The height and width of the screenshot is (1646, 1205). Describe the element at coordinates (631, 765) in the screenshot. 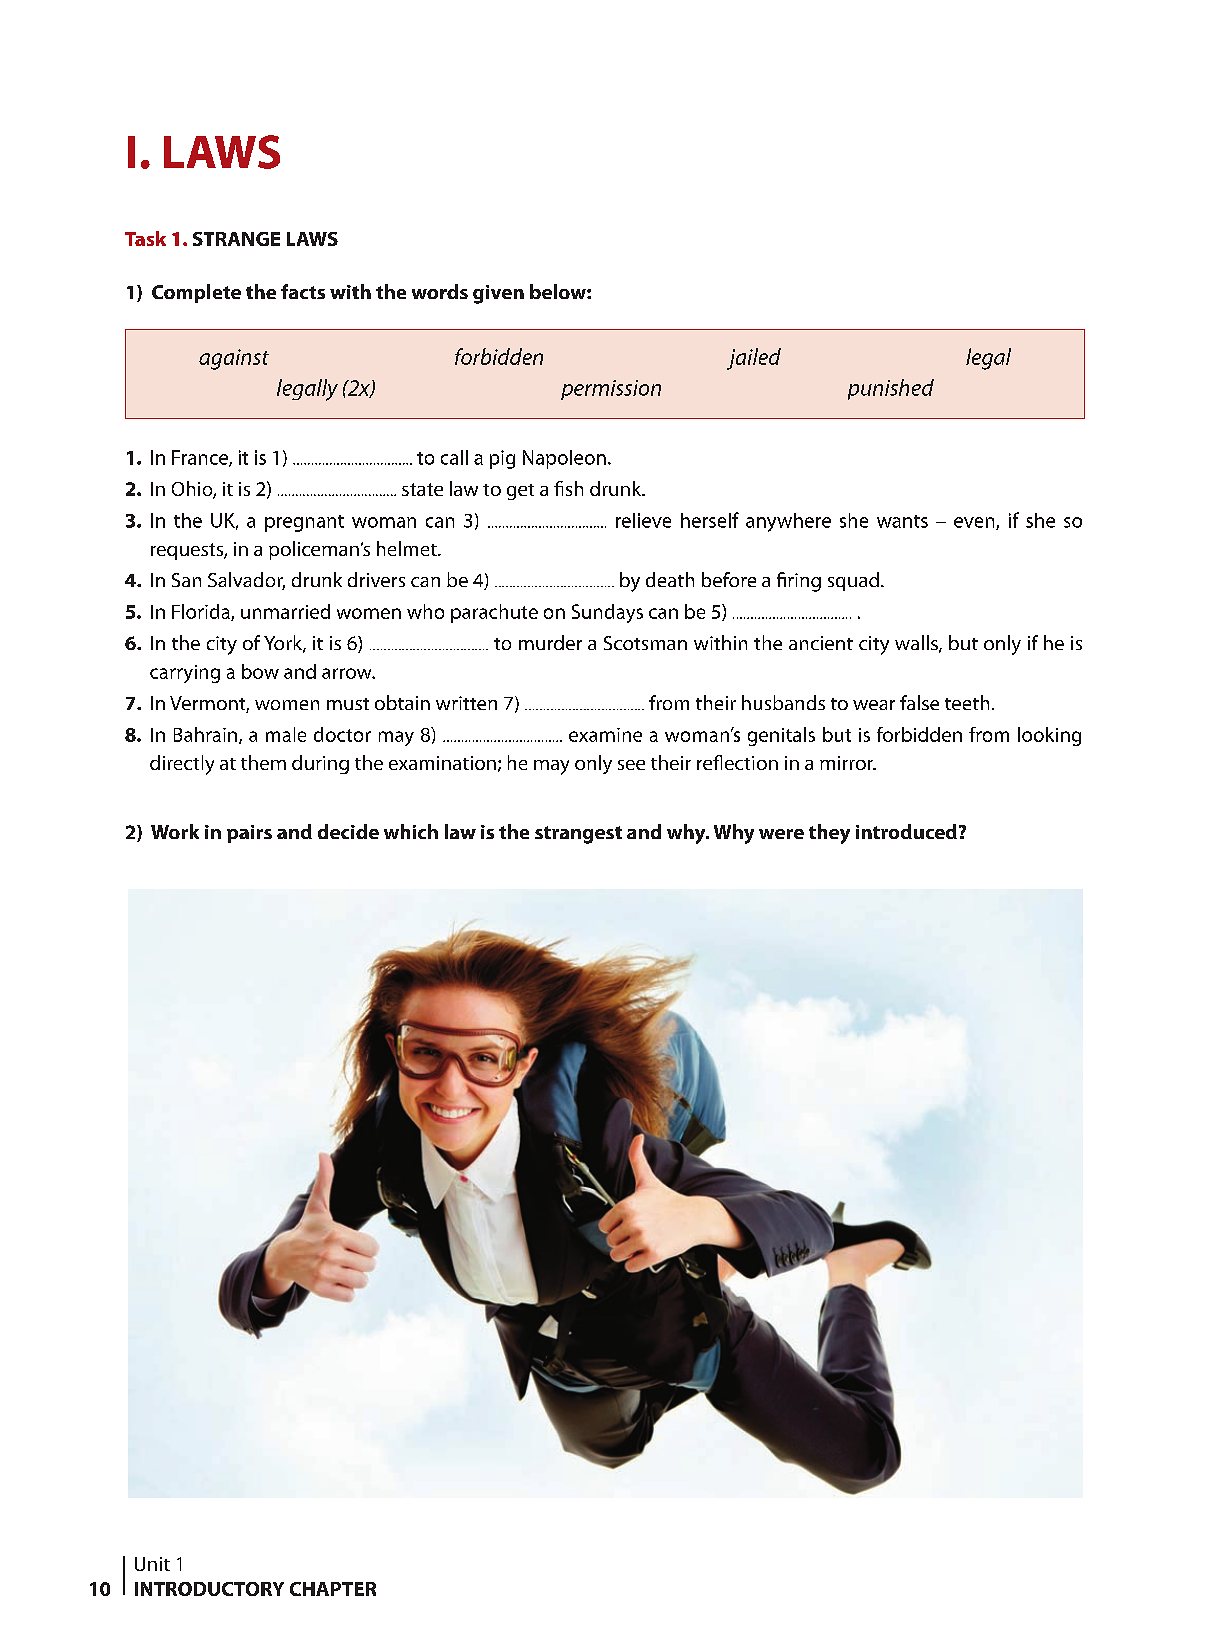

I see `see` at that location.
